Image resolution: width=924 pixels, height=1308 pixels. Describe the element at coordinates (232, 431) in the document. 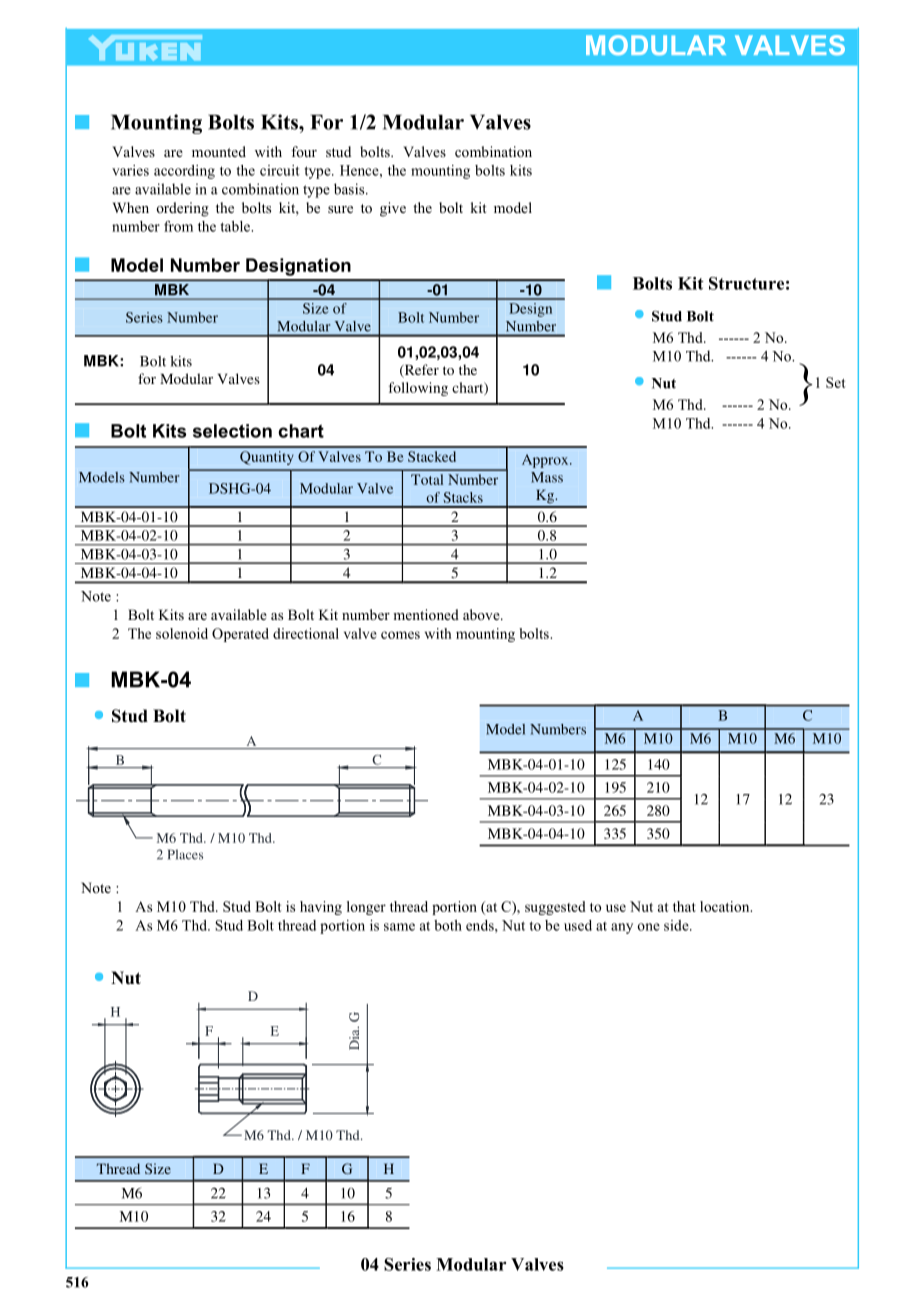

I see `selection` at that location.
